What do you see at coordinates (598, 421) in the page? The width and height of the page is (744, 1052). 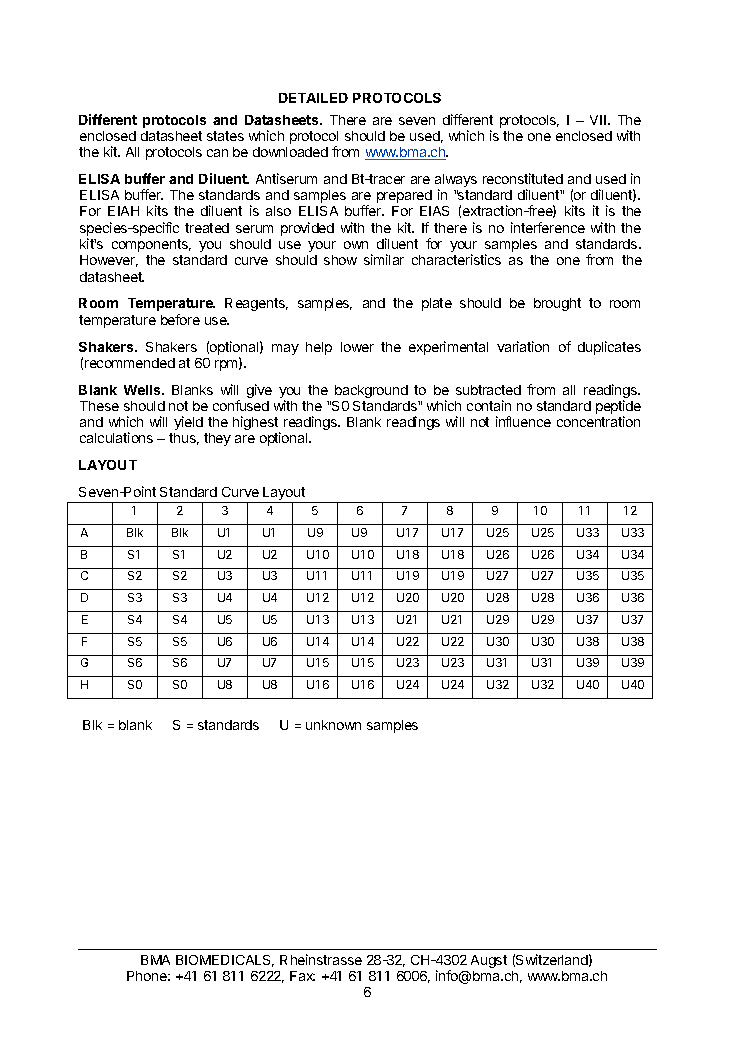 I see `concentration` at bounding box center [598, 421].
